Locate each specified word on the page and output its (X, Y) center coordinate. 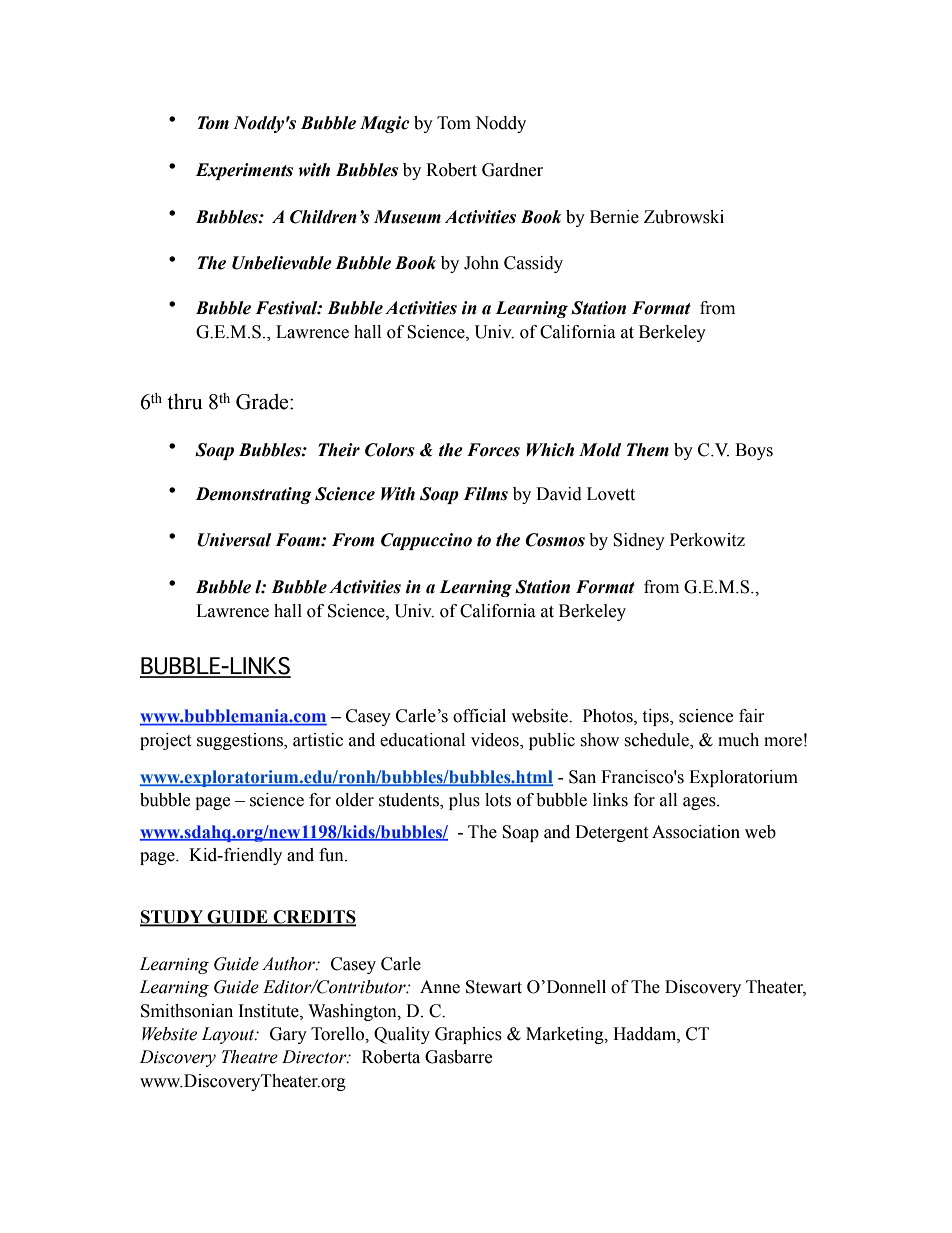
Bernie (614, 217)
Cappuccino (426, 541)
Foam (298, 540)
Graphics (468, 1035)
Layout (229, 1035)
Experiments (244, 171)
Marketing (566, 1035)
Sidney (639, 541)
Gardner (512, 170)
